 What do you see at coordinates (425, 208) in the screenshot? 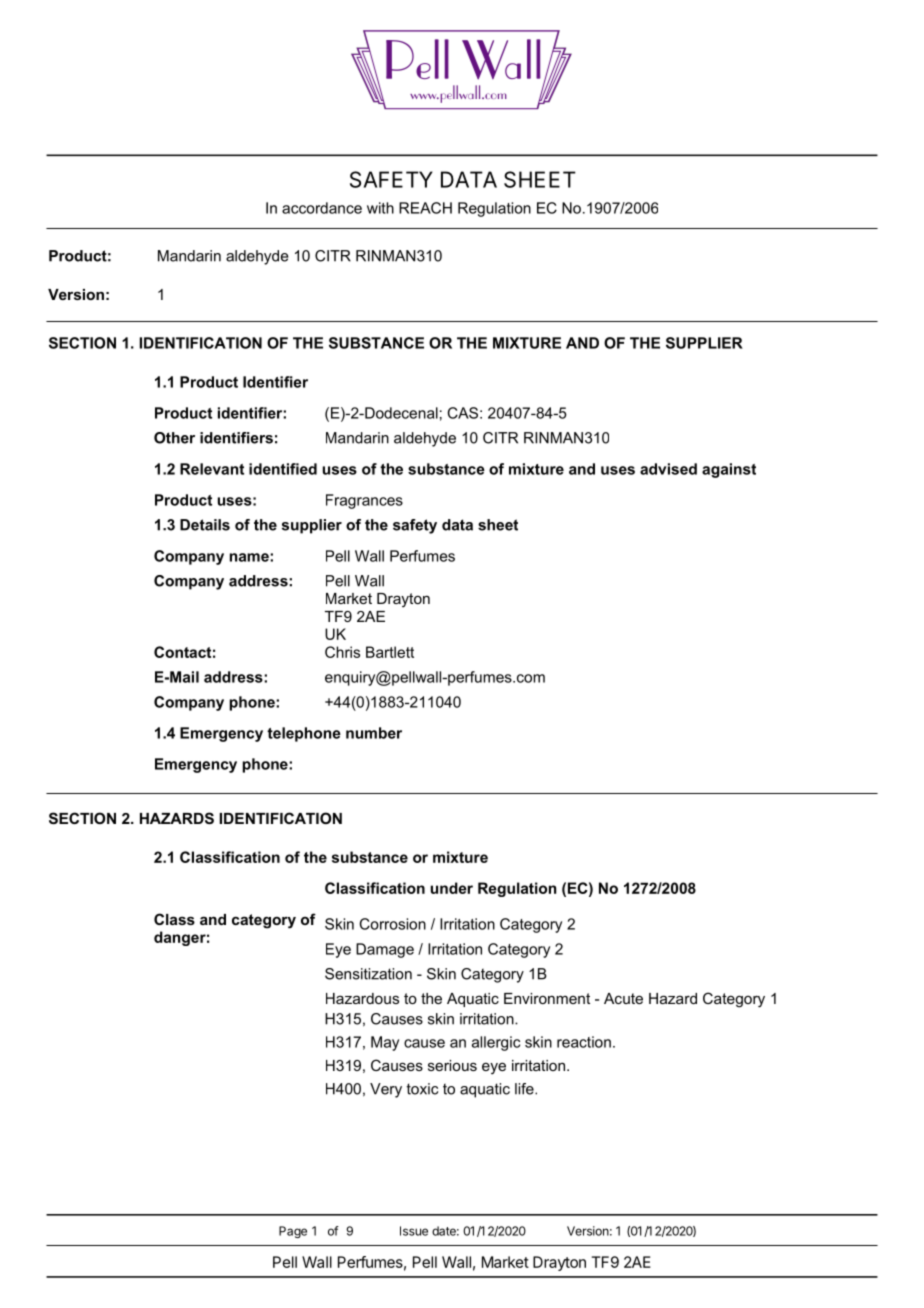
I see `REACH` at bounding box center [425, 208].
